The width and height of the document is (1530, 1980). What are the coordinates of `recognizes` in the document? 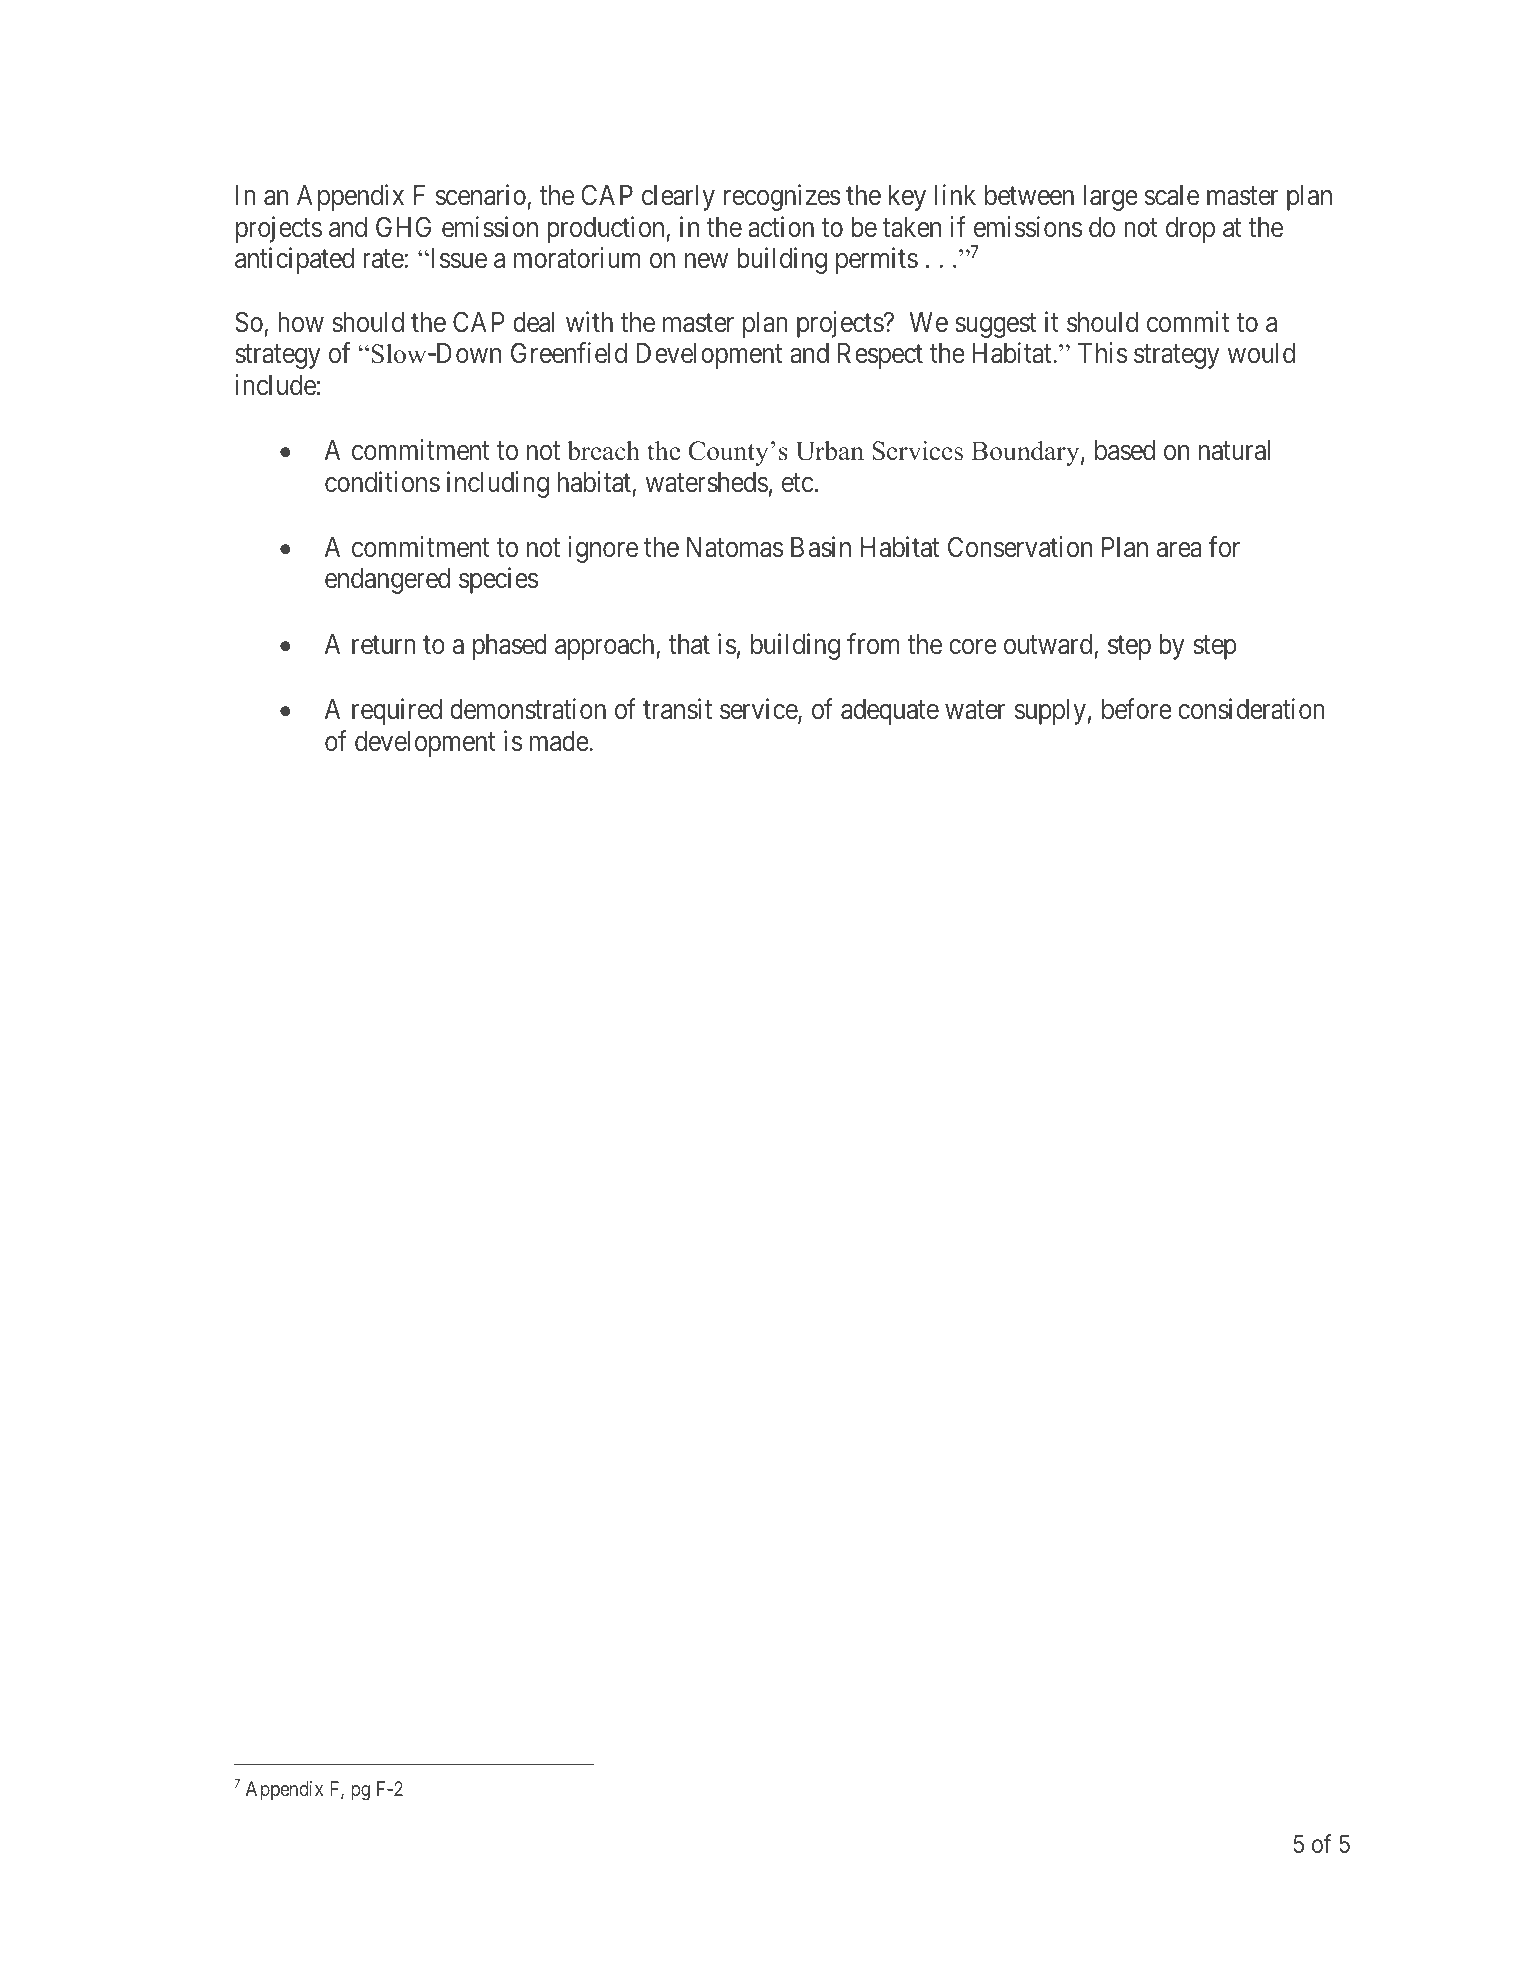 It's located at (782, 197).
